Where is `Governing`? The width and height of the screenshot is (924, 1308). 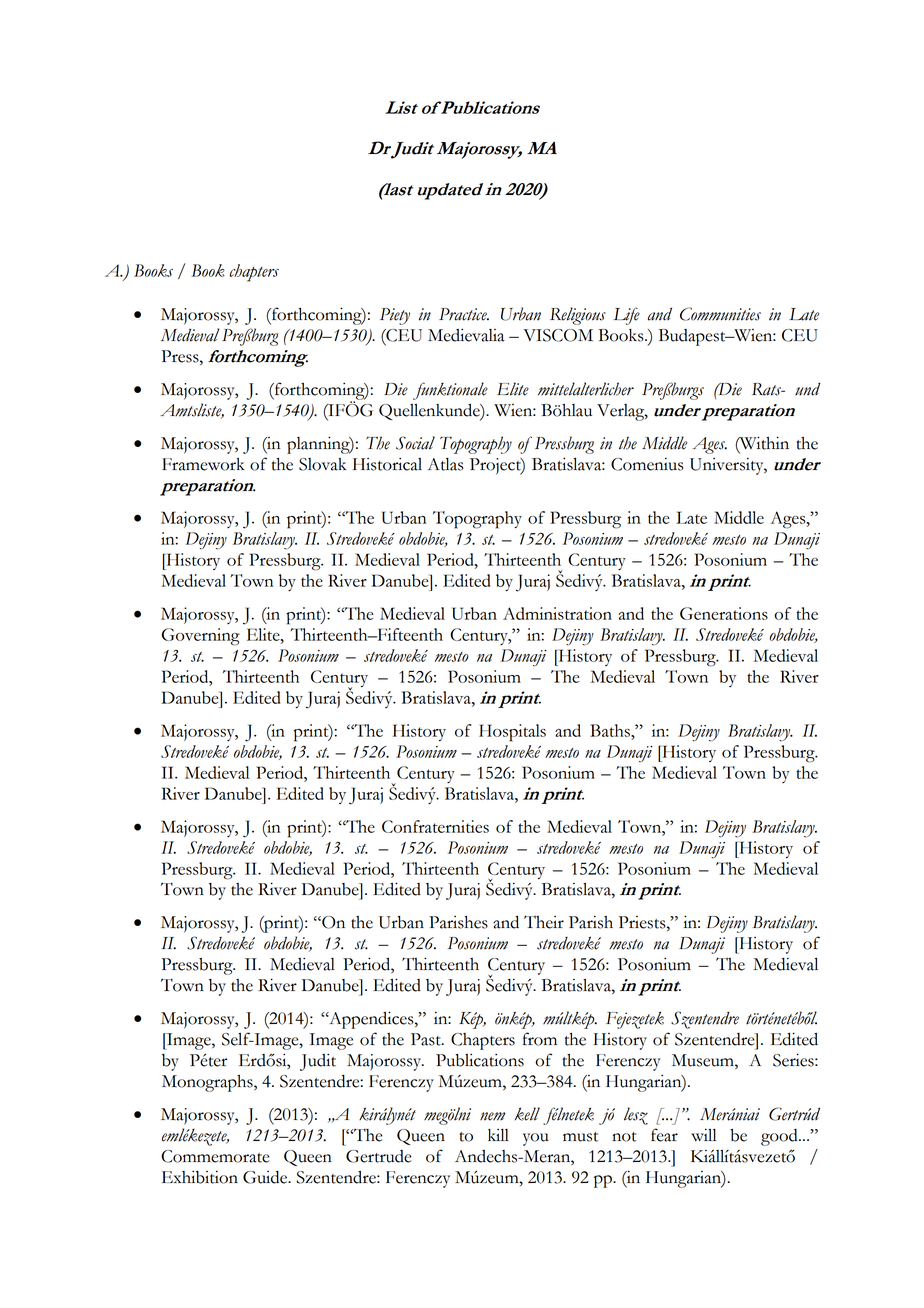 Governing is located at coordinates (201, 637).
